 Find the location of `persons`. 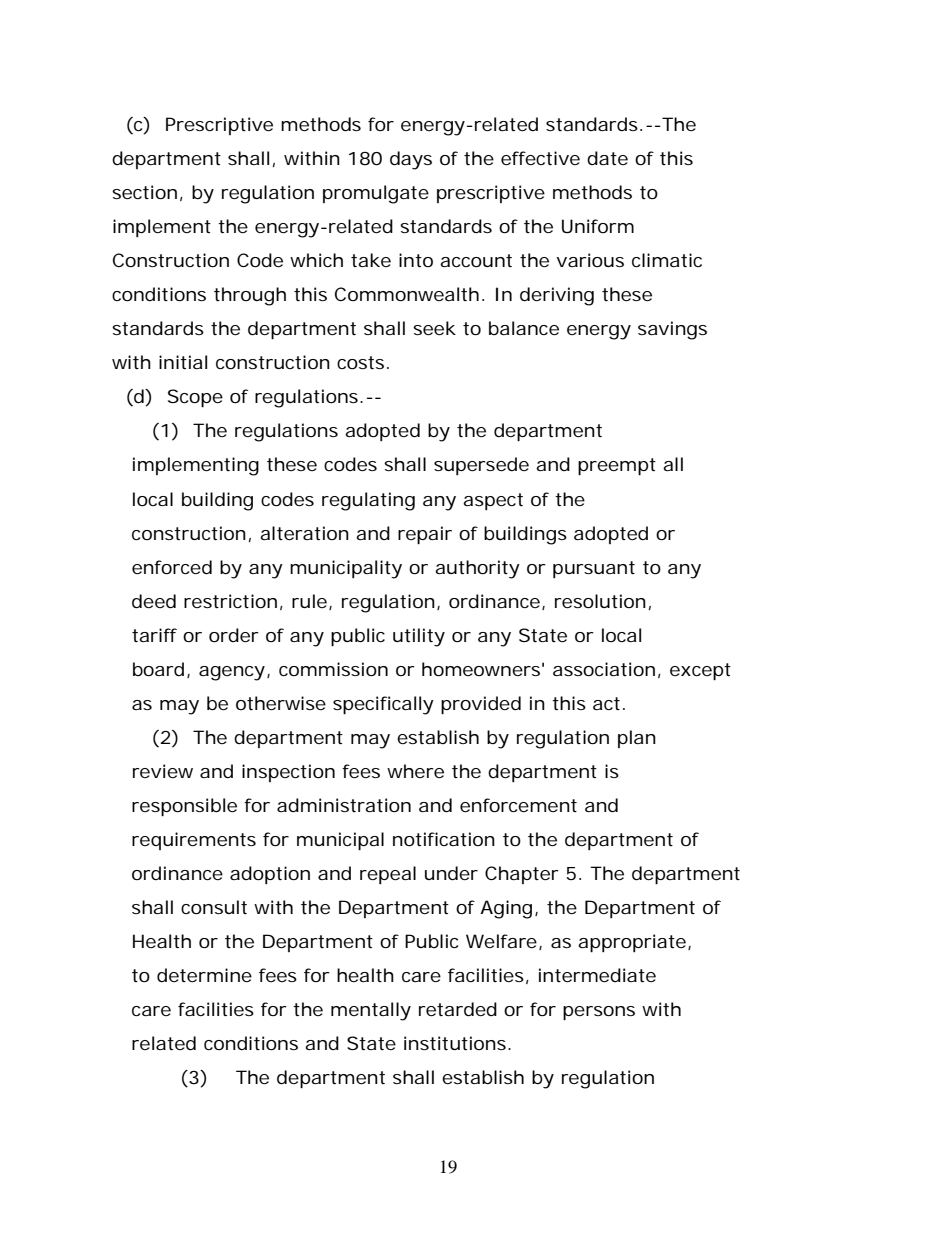

persons is located at coordinates (599, 1013).
